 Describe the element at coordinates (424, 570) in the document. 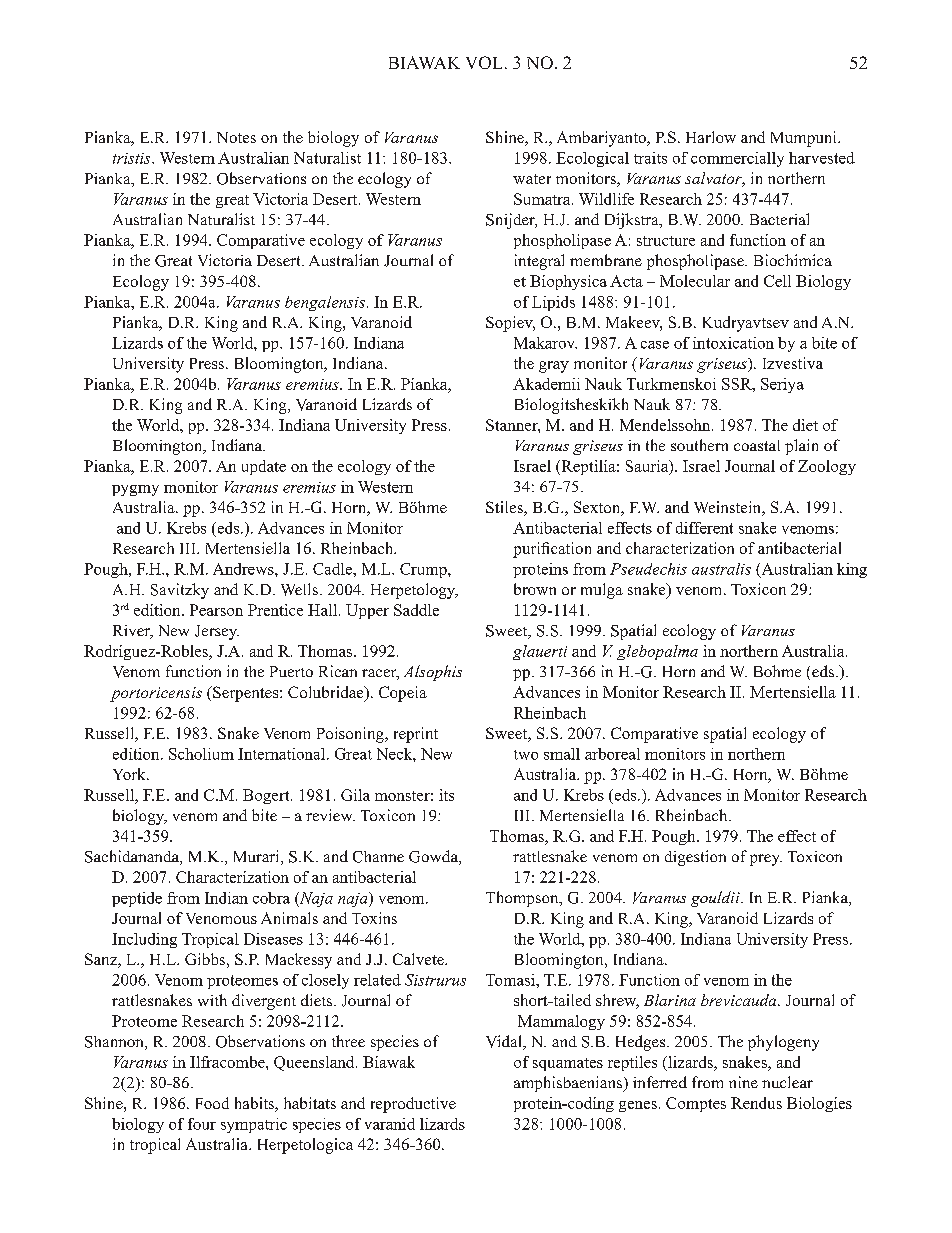

I see `Crump` at that location.
